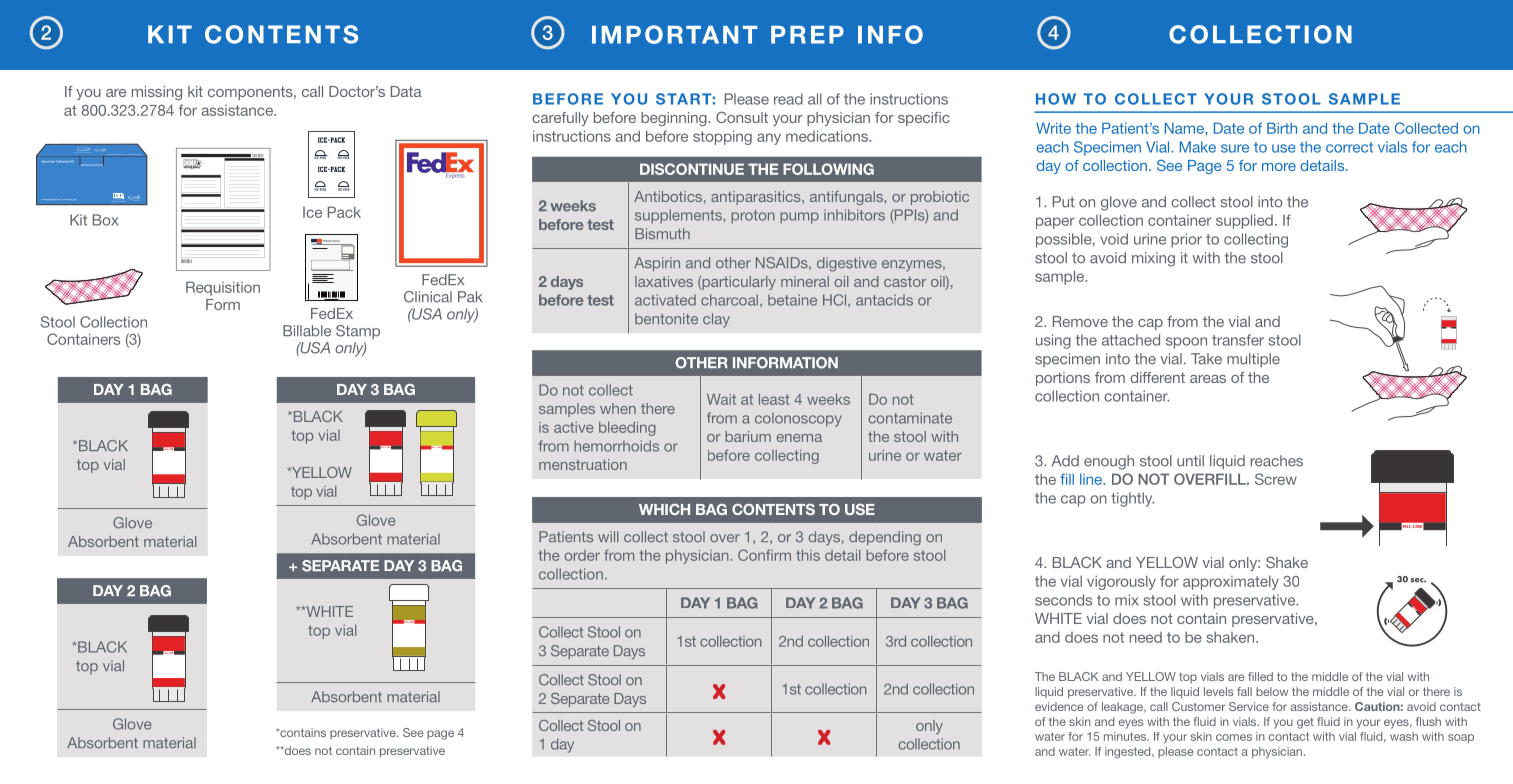 The width and height of the screenshot is (1513, 784). I want to click on get, so click(1305, 723).
